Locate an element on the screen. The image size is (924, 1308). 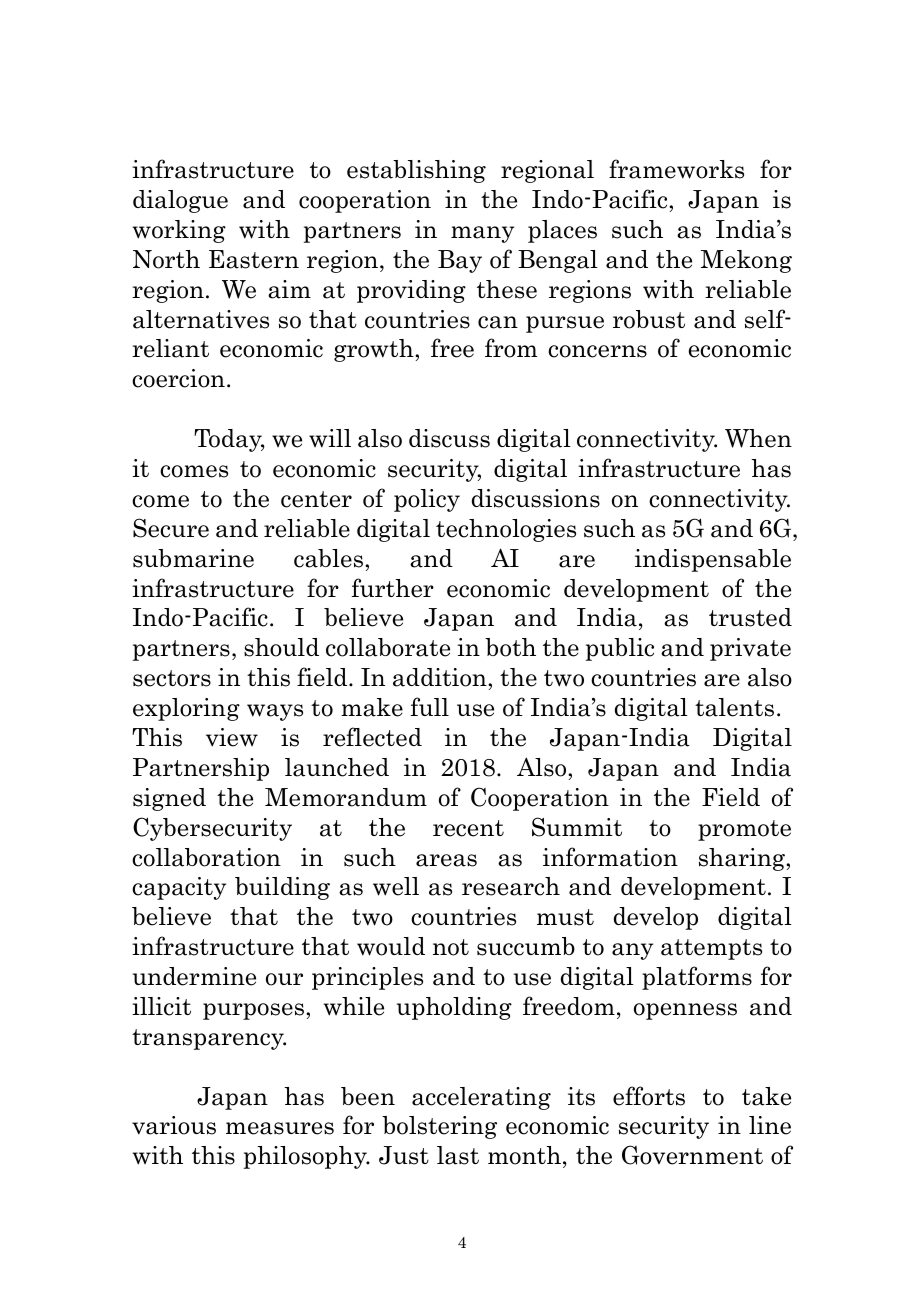
indispensable is located at coordinates (713, 560).
